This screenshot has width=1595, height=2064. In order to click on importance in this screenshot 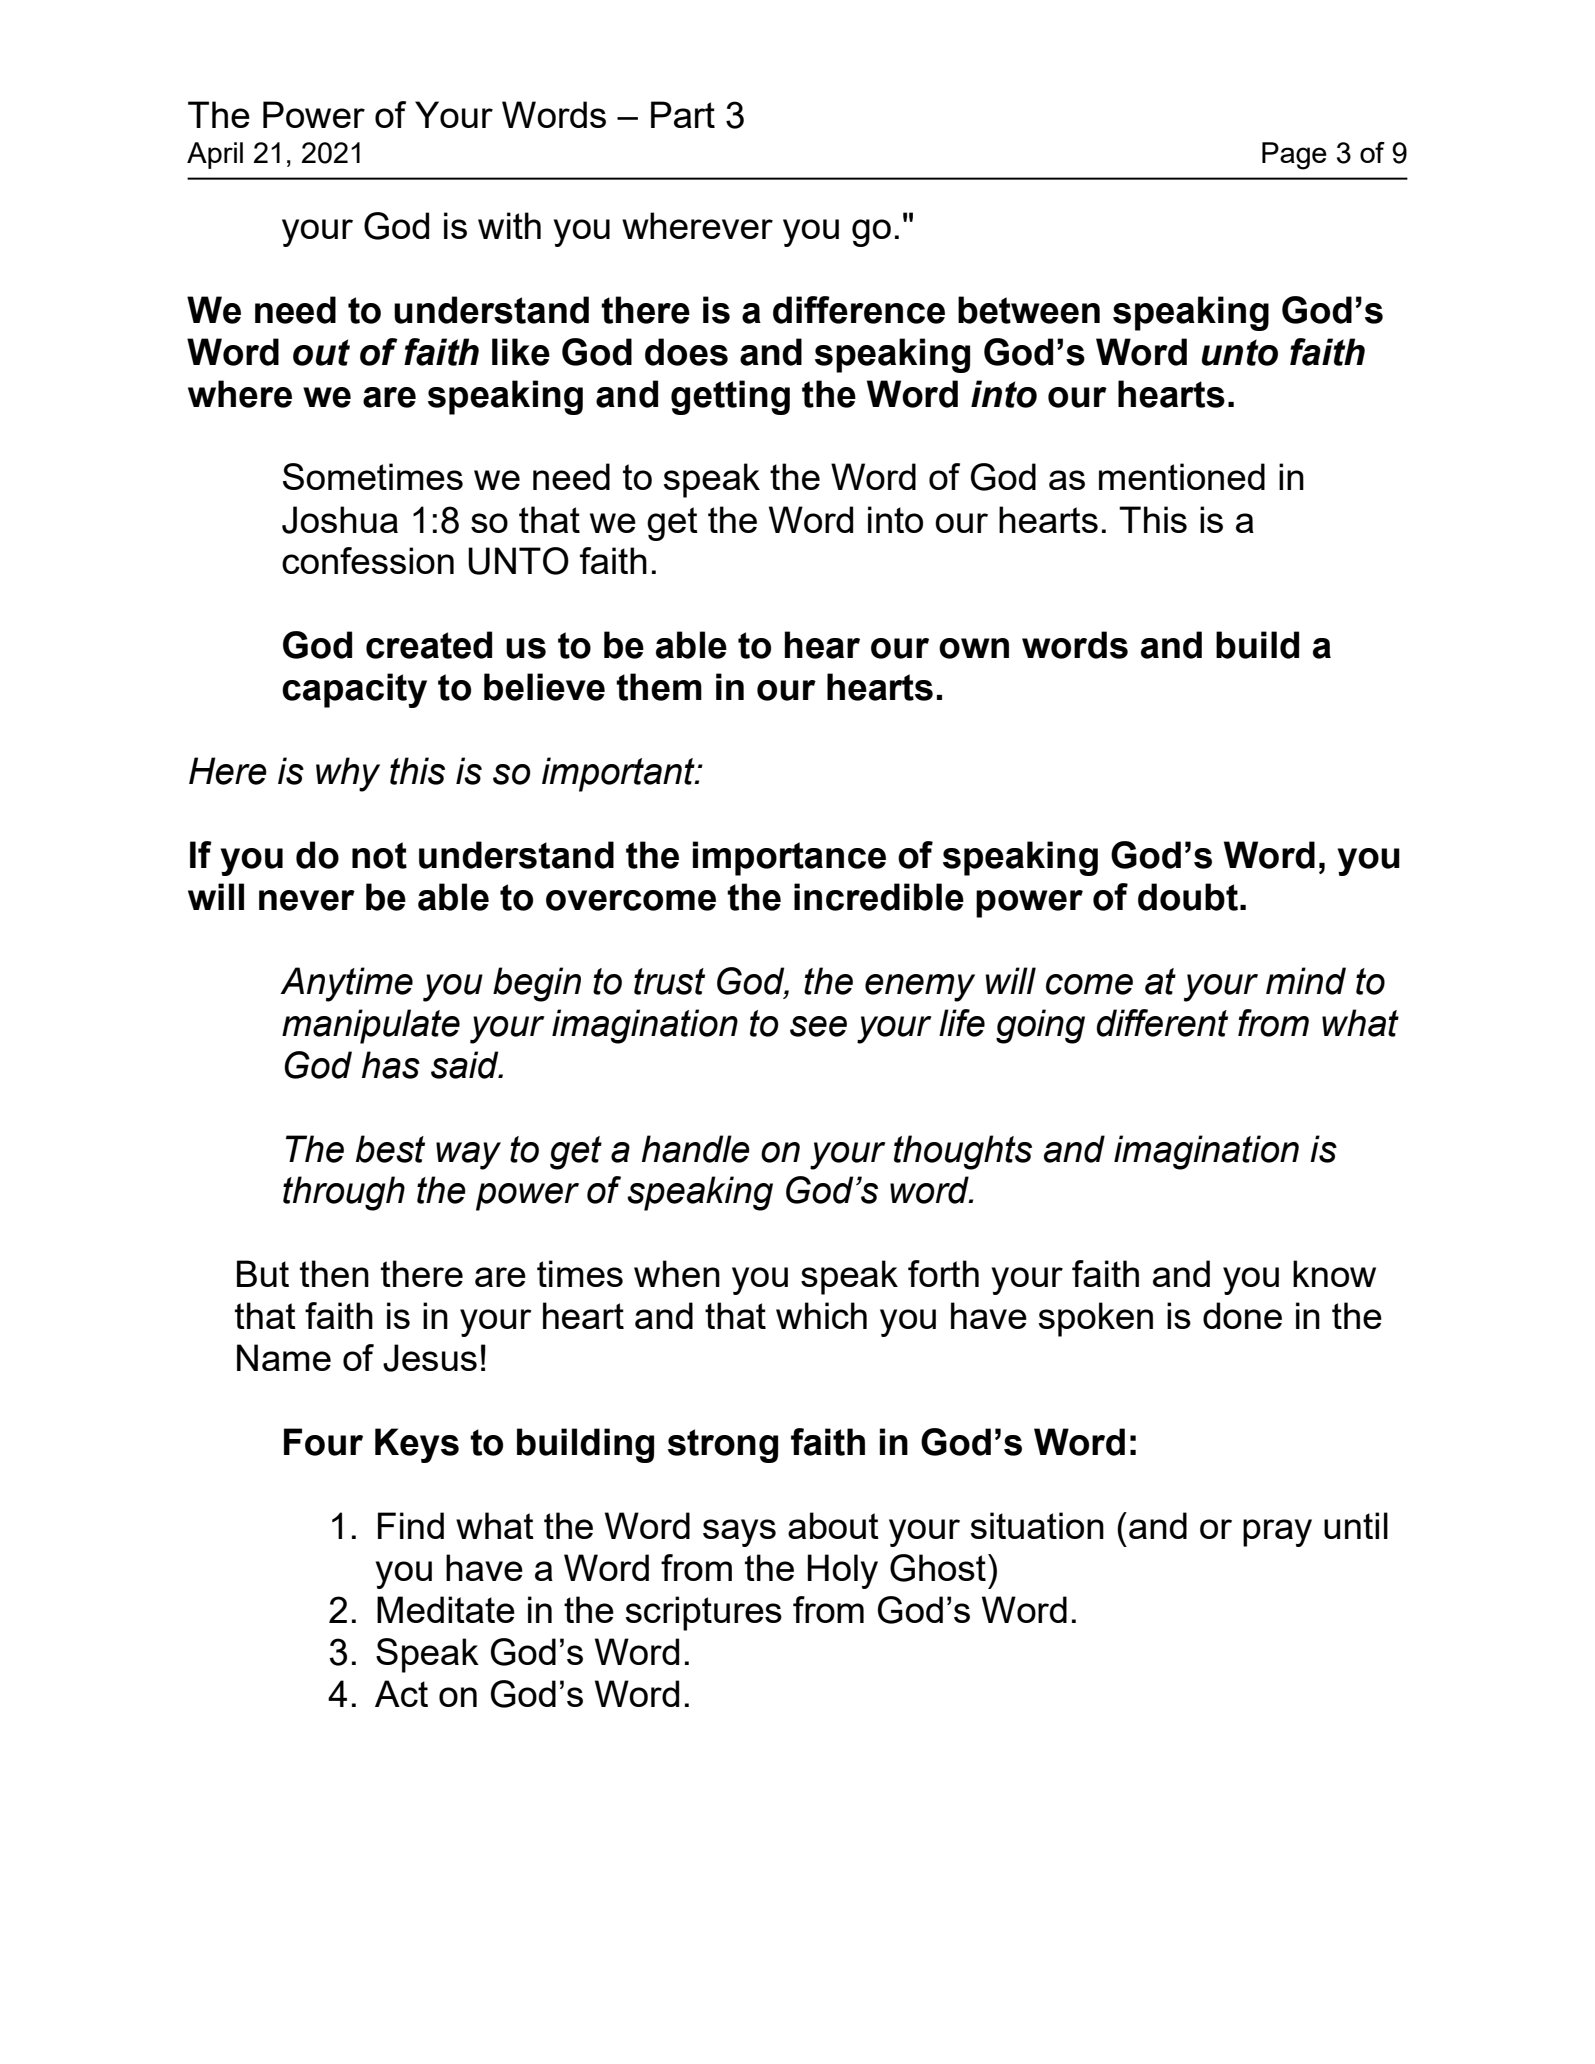, I will do `click(789, 858)`.
